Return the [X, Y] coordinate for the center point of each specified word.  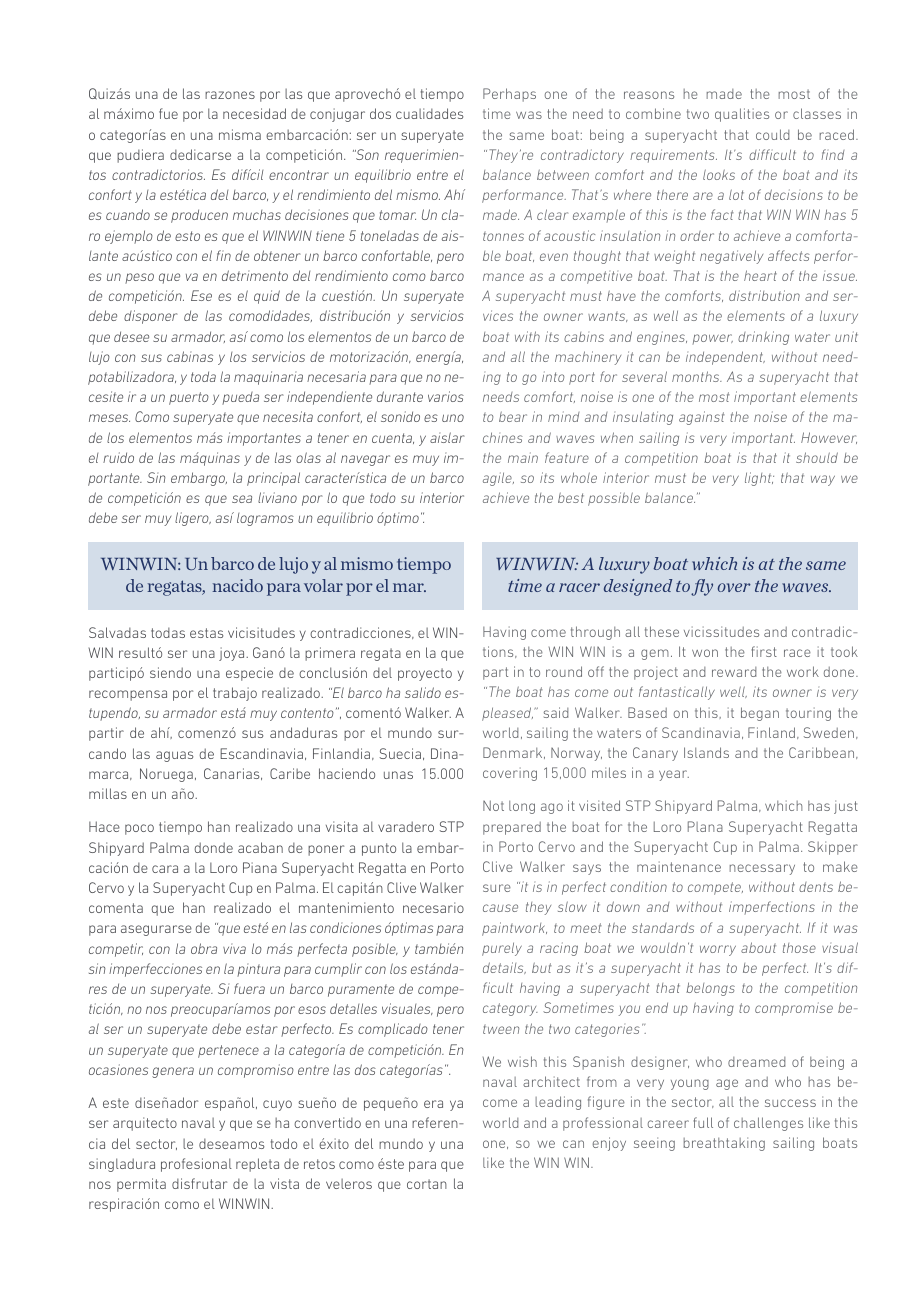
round [564, 671]
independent [725, 358]
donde [213, 847]
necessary [762, 869]
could [773, 134]
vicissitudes [721, 631]
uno [453, 418]
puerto [189, 398]
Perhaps [509, 95]
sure [497, 888]
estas [206, 633]
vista [284, 1183]
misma [240, 134]
